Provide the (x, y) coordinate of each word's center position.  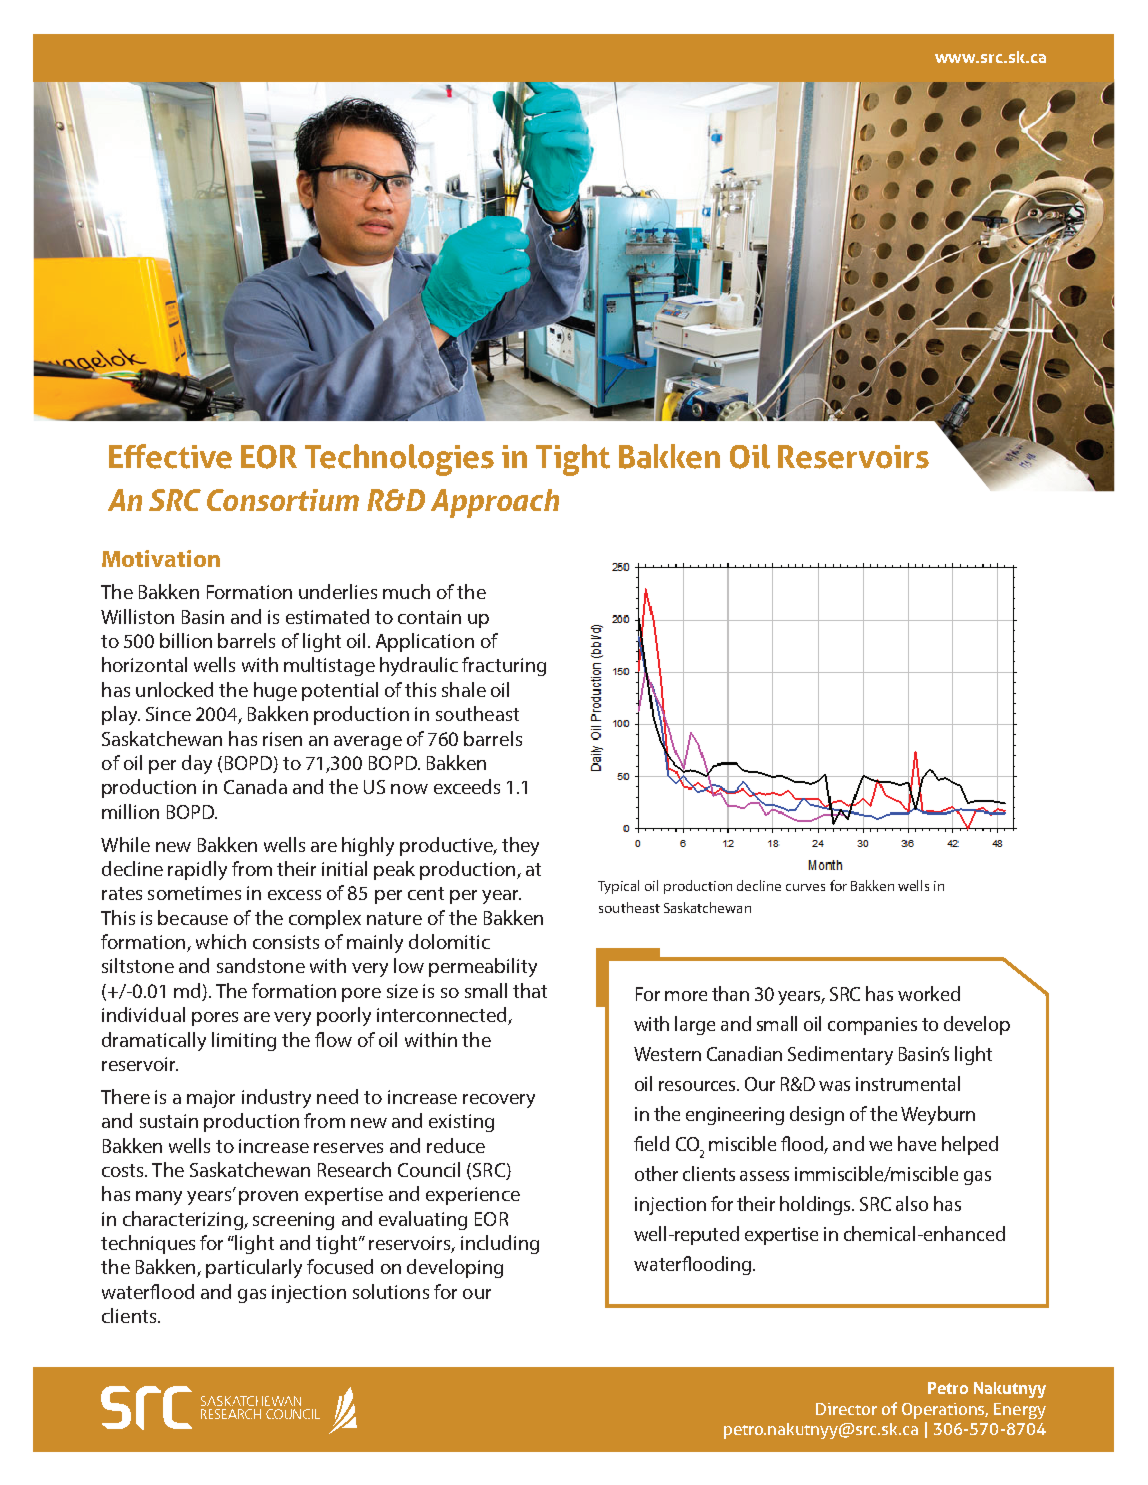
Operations (945, 1411)
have (917, 1143)
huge (275, 691)
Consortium (283, 500)
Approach (495, 503)
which (221, 941)
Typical (618, 887)
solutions (391, 1291)
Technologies (399, 460)
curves (805, 887)
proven (268, 1198)
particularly (254, 1268)
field (651, 1143)
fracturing (504, 666)
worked (929, 993)
